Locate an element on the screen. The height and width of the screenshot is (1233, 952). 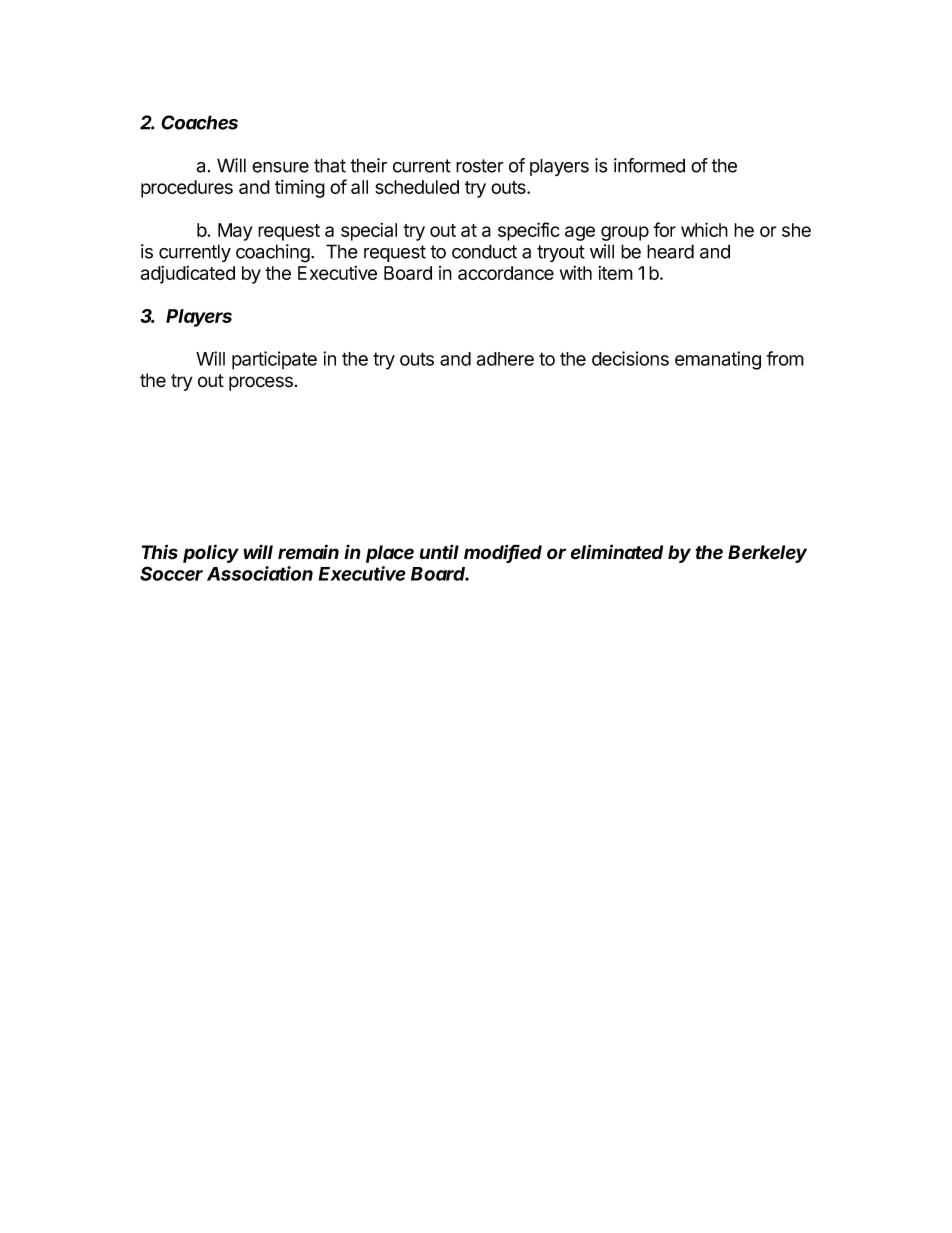
modified is located at coordinates (503, 553).
